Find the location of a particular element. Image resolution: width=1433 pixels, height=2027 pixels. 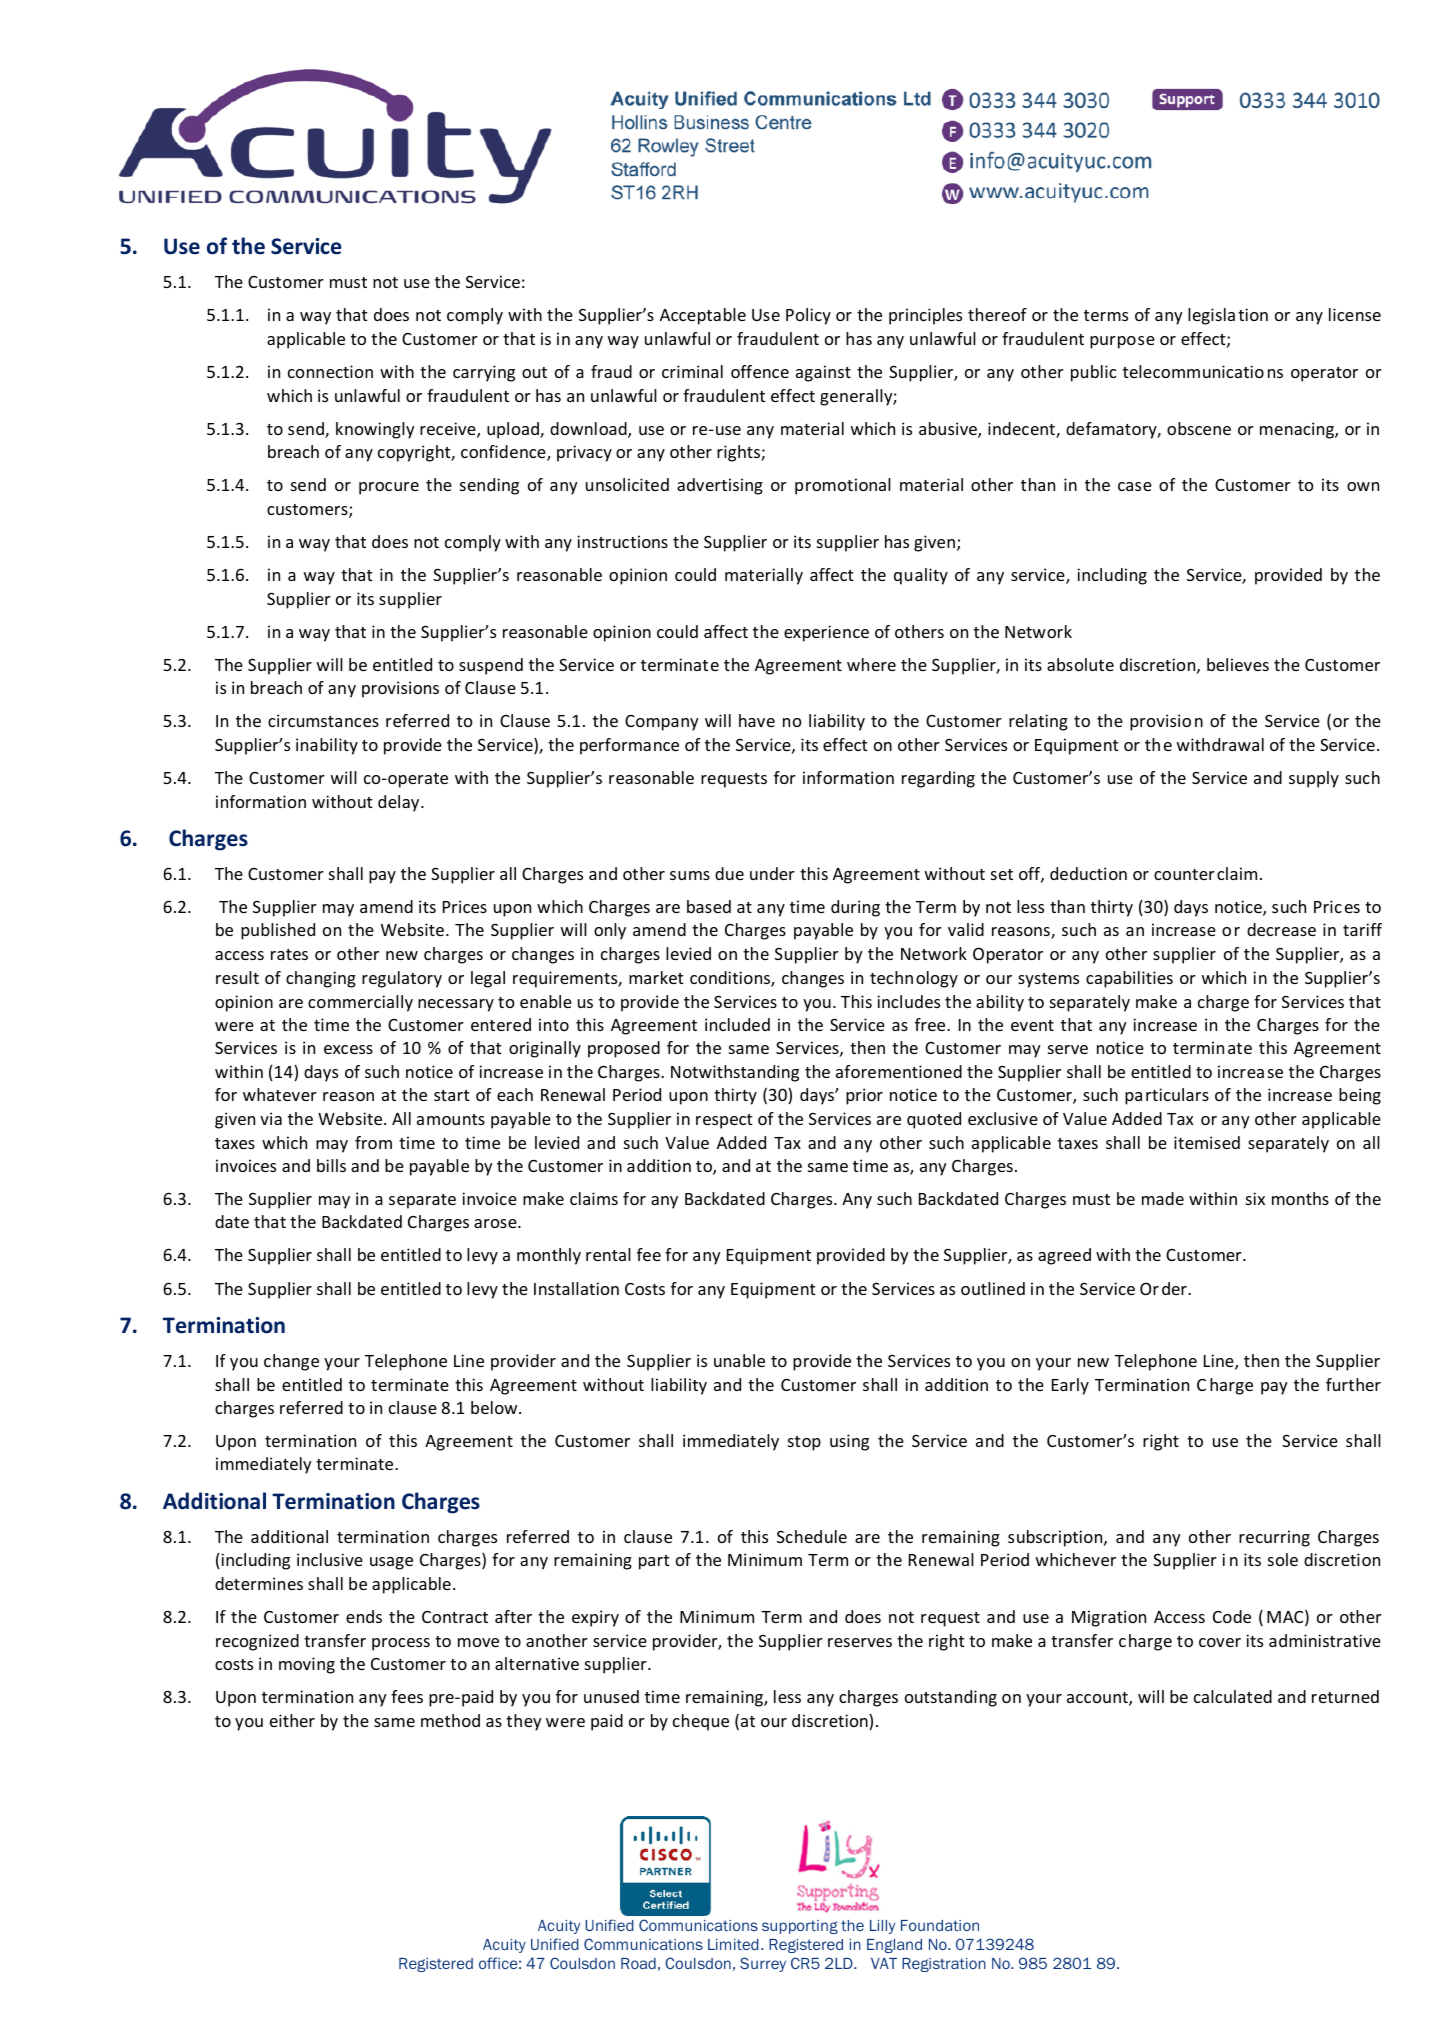

obscene is located at coordinates (1199, 428).
